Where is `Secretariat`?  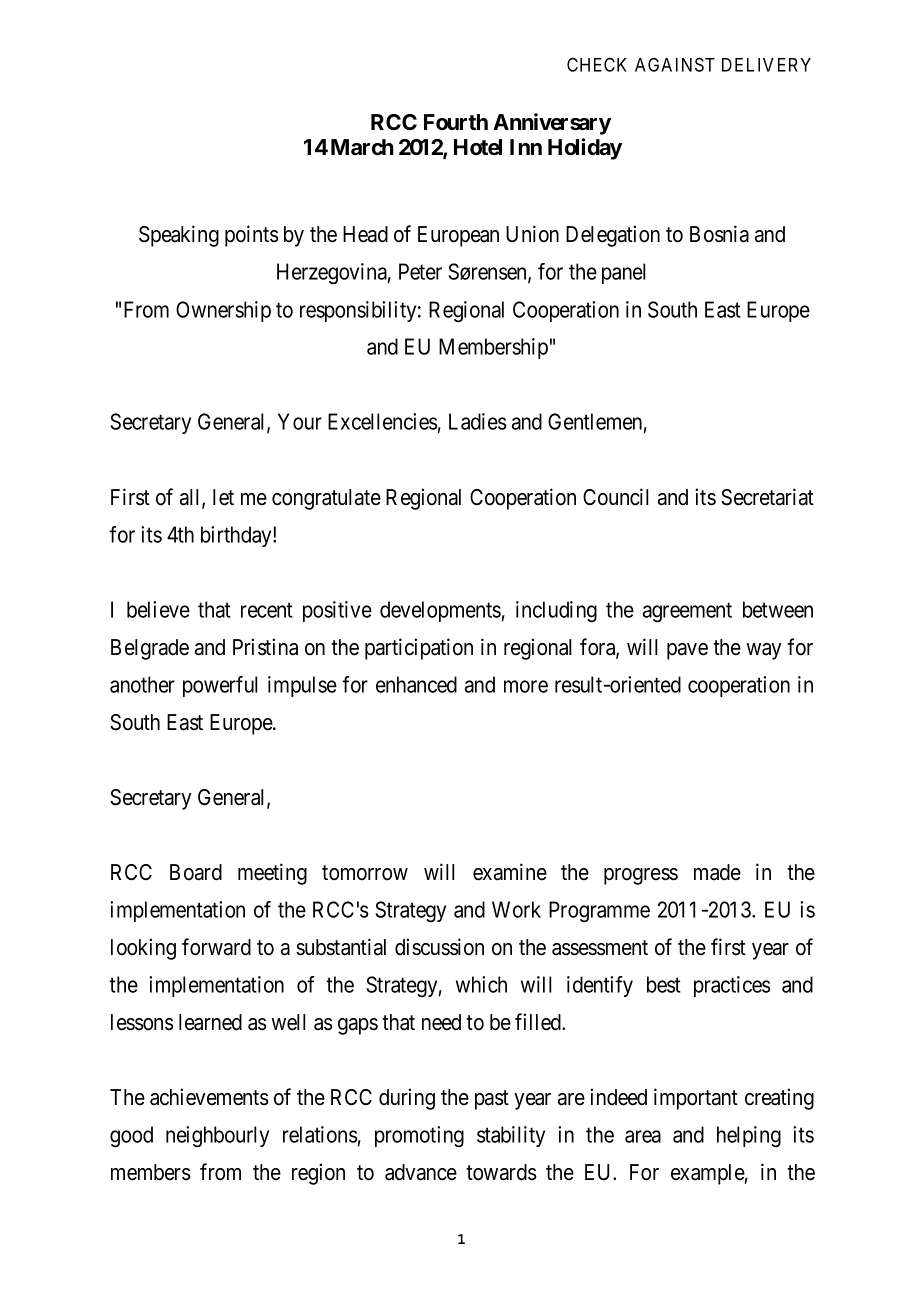
Secretariat is located at coordinates (767, 497).
